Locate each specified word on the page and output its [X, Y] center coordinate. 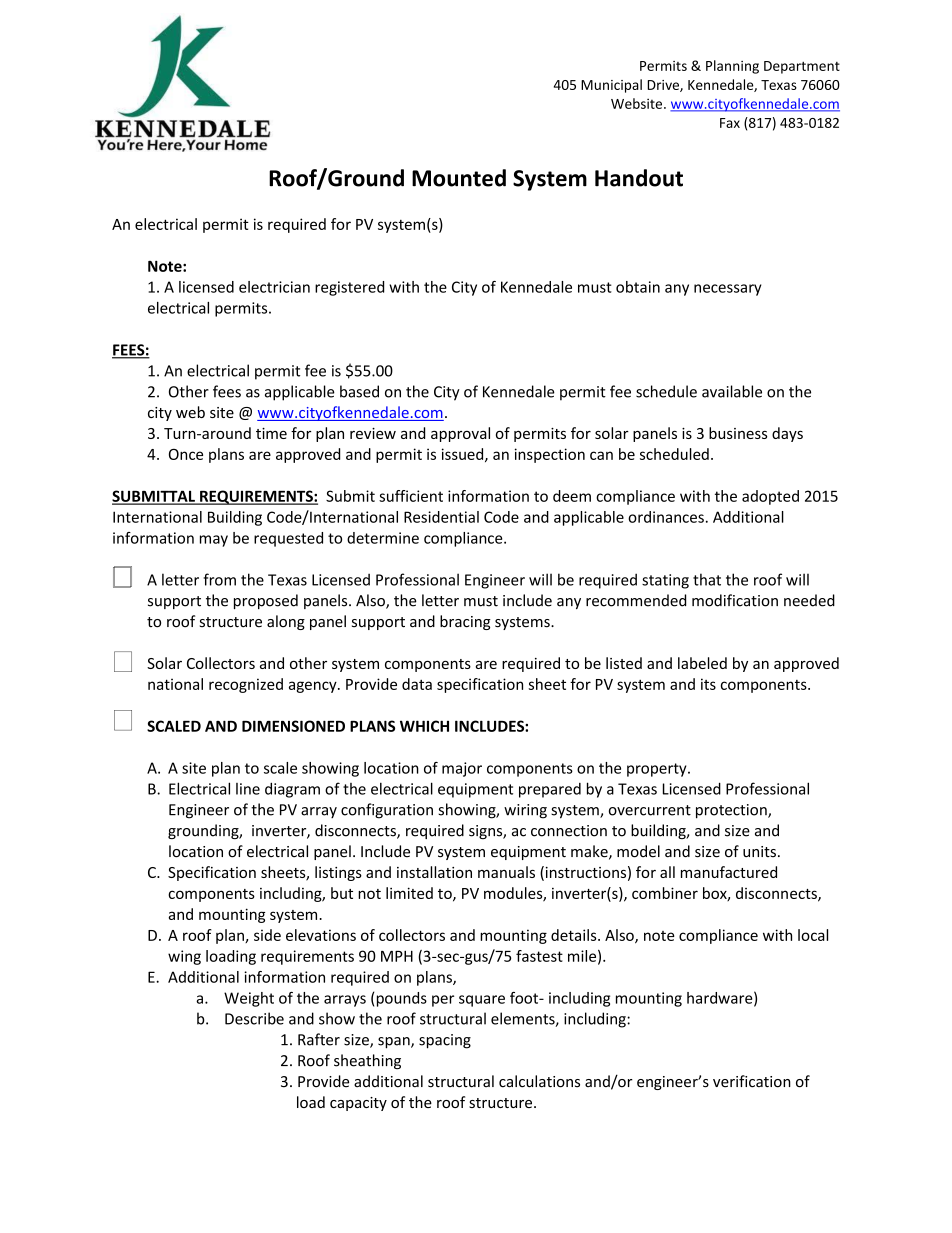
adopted [770, 497]
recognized [246, 685]
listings [338, 873]
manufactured [729, 872]
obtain [638, 287]
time [271, 433]
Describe [254, 1018]
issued [464, 455]
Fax [730, 123]
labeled [702, 663]
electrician [274, 287]
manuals [506, 872]
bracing [465, 622]
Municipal [611, 86]
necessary [728, 290]
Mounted [459, 178]
